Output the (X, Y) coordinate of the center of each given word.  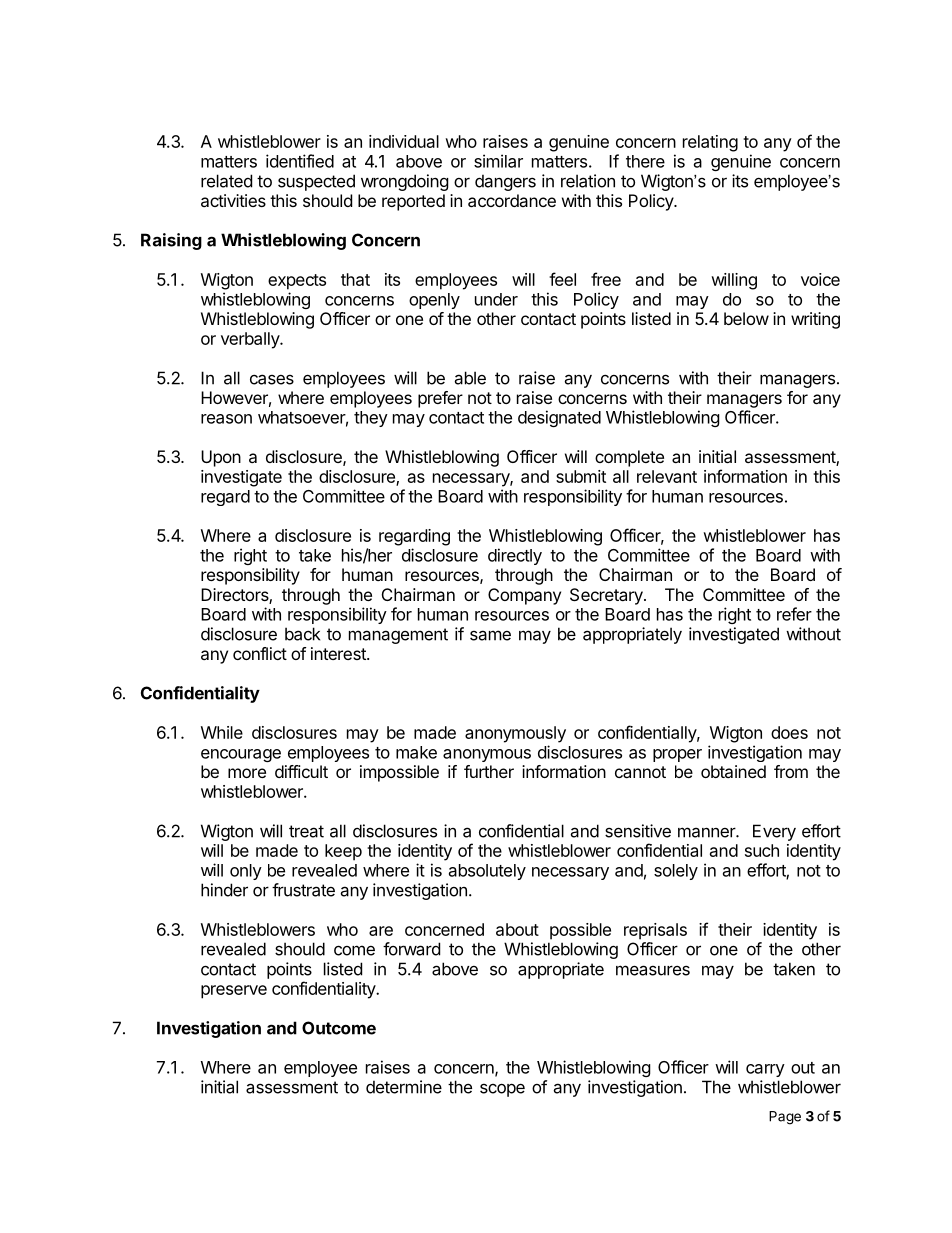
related (226, 181)
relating (710, 143)
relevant (667, 476)
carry (765, 1070)
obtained (733, 771)
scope (502, 1090)
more (247, 773)
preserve (234, 992)
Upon (221, 458)
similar (498, 161)
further (489, 771)
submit (581, 476)
